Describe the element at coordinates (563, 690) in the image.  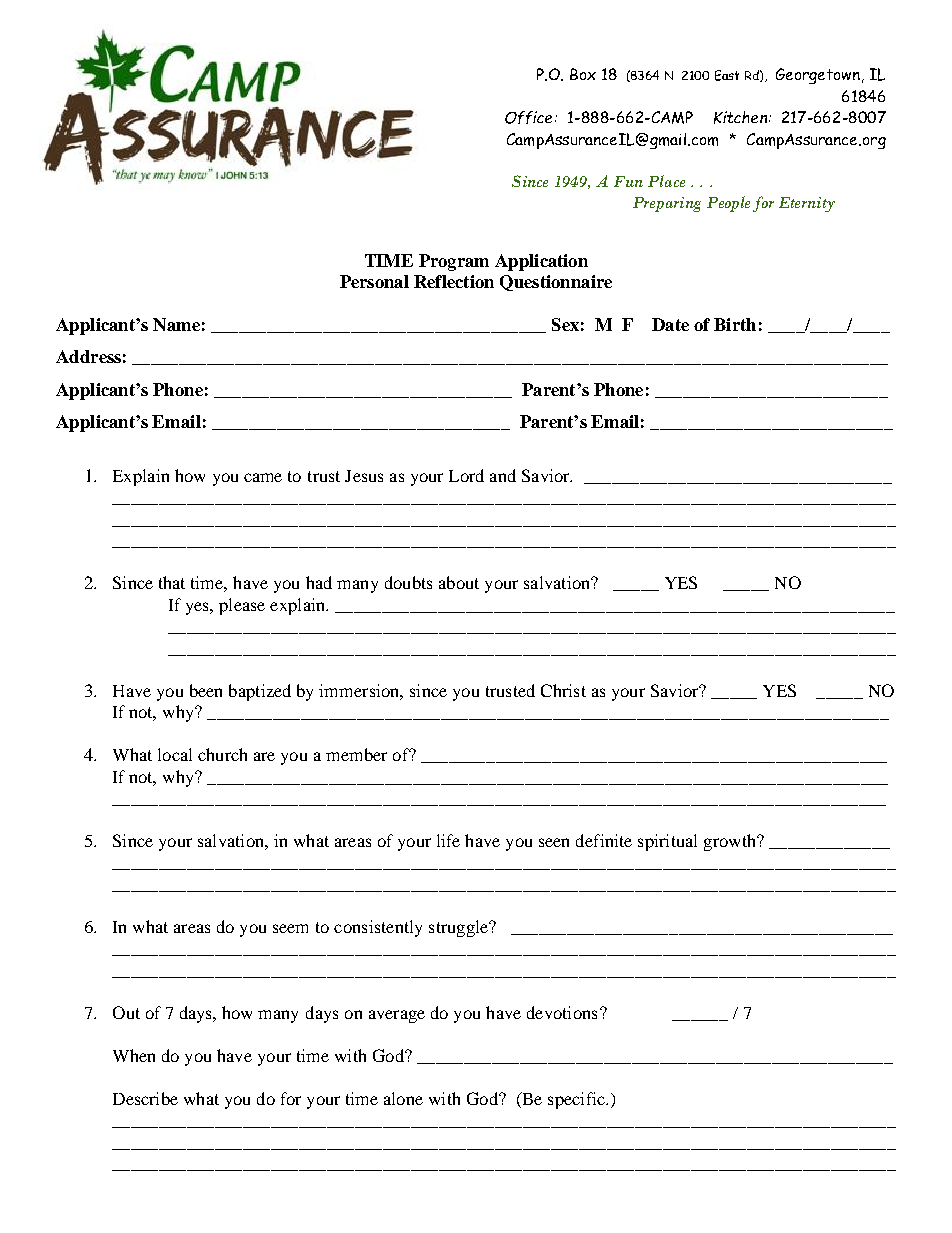
I see `Christ` at that location.
